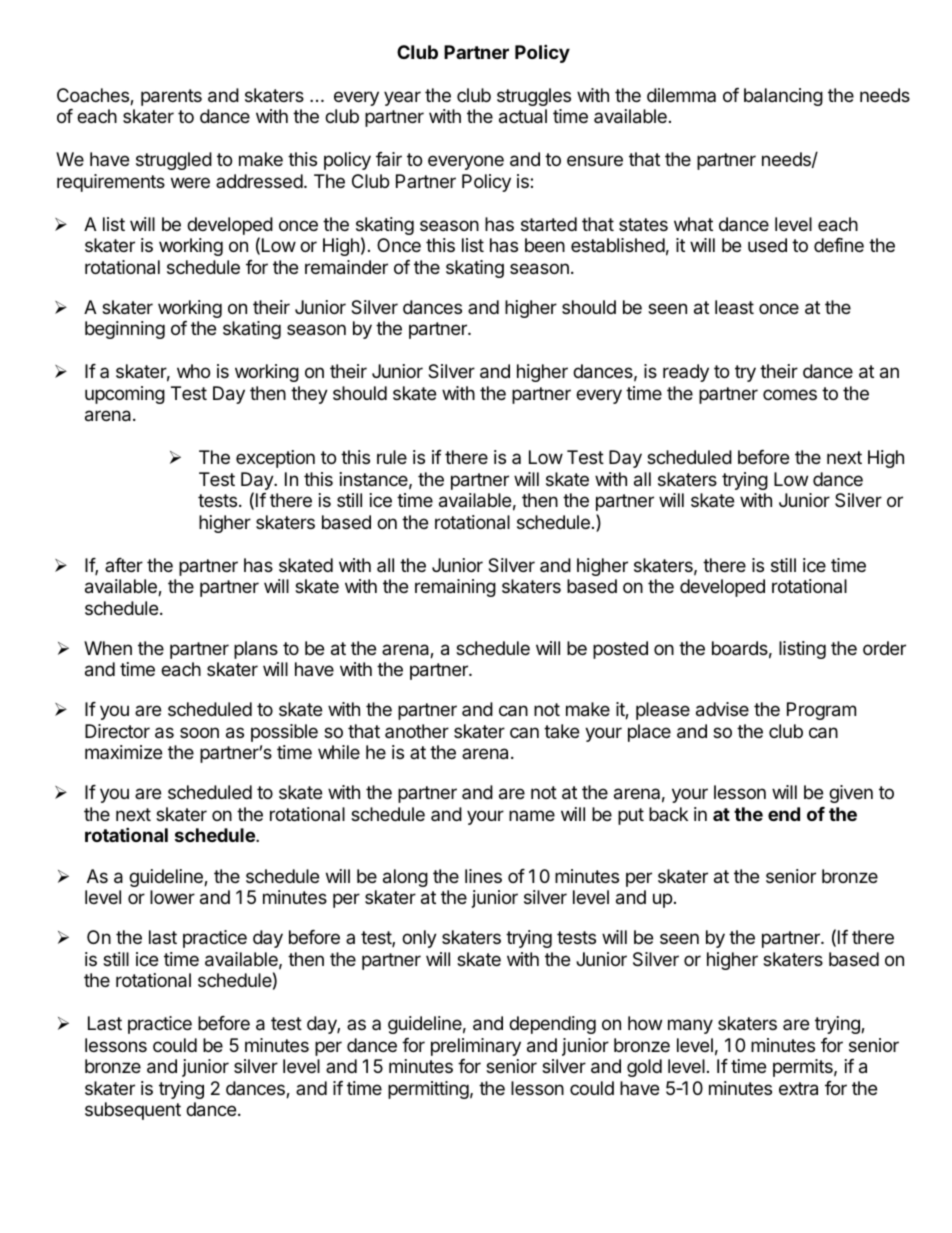 This image has height=1233, width=952. What do you see at coordinates (476, 1047) in the image?
I see `preliminary` at bounding box center [476, 1047].
